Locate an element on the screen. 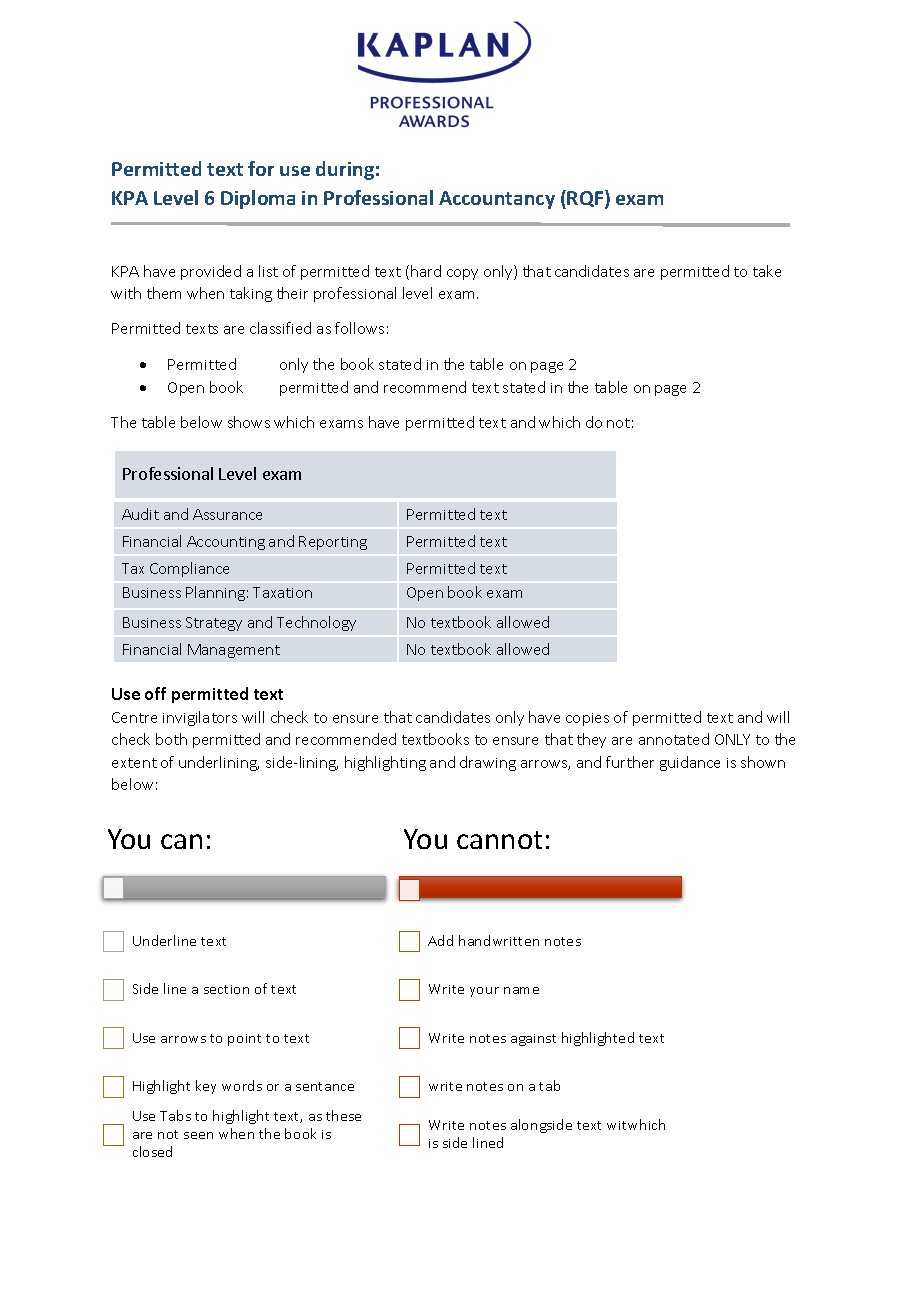  guidance is located at coordinates (690, 763).
